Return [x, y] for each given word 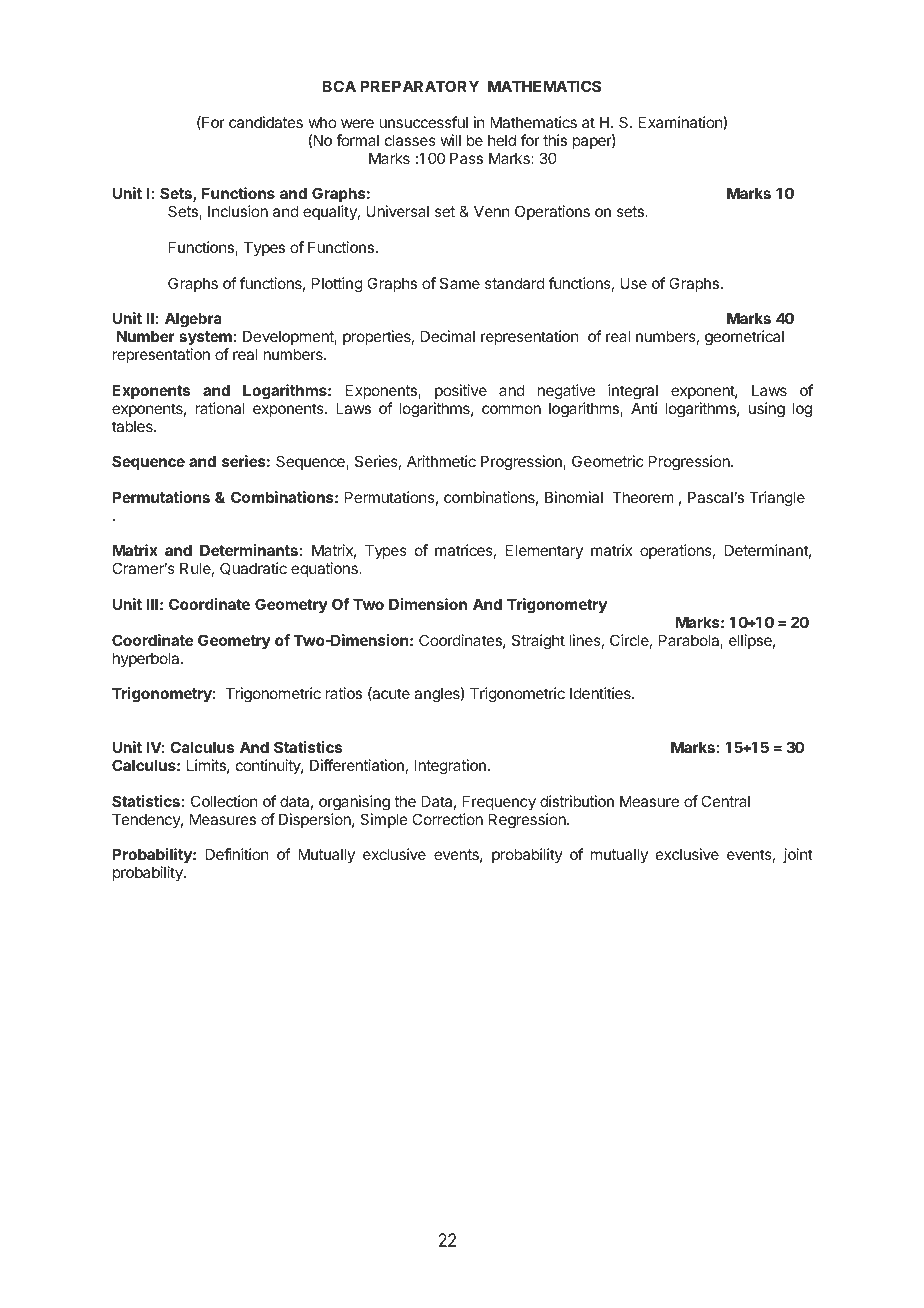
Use [633, 283]
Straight [538, 642]
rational [220, 408]
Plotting [337, 285]
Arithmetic [441, 461]
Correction [447, 819]
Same [460, 283]
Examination [681, 123]
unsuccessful [423, 122]
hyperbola [147, 659]
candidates [266, 122]
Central [725, 801]
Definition [237, 854]
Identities [601, 693]
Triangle [777, 499]
